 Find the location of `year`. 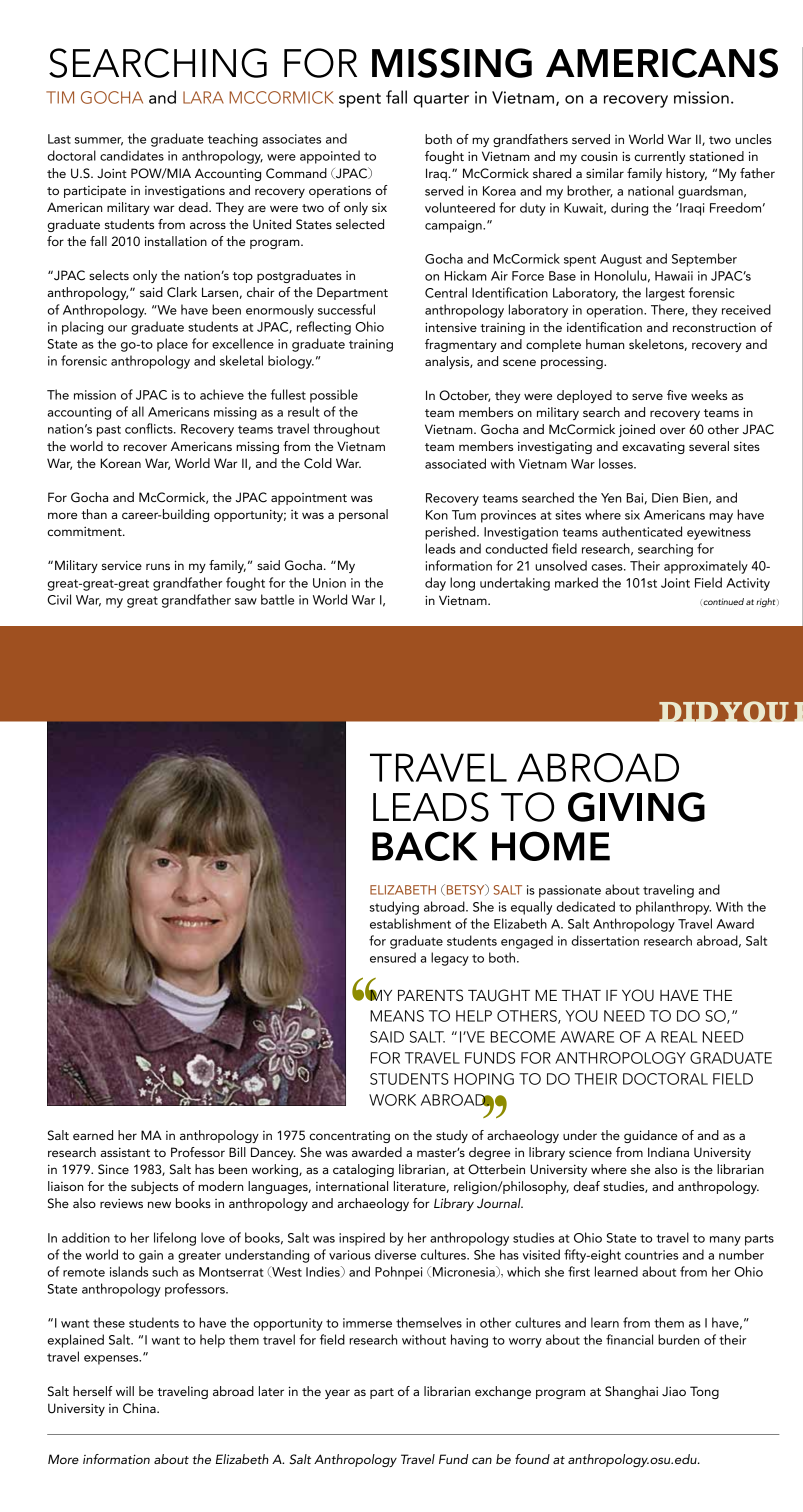

year is located at coordinates (337, 1394).
